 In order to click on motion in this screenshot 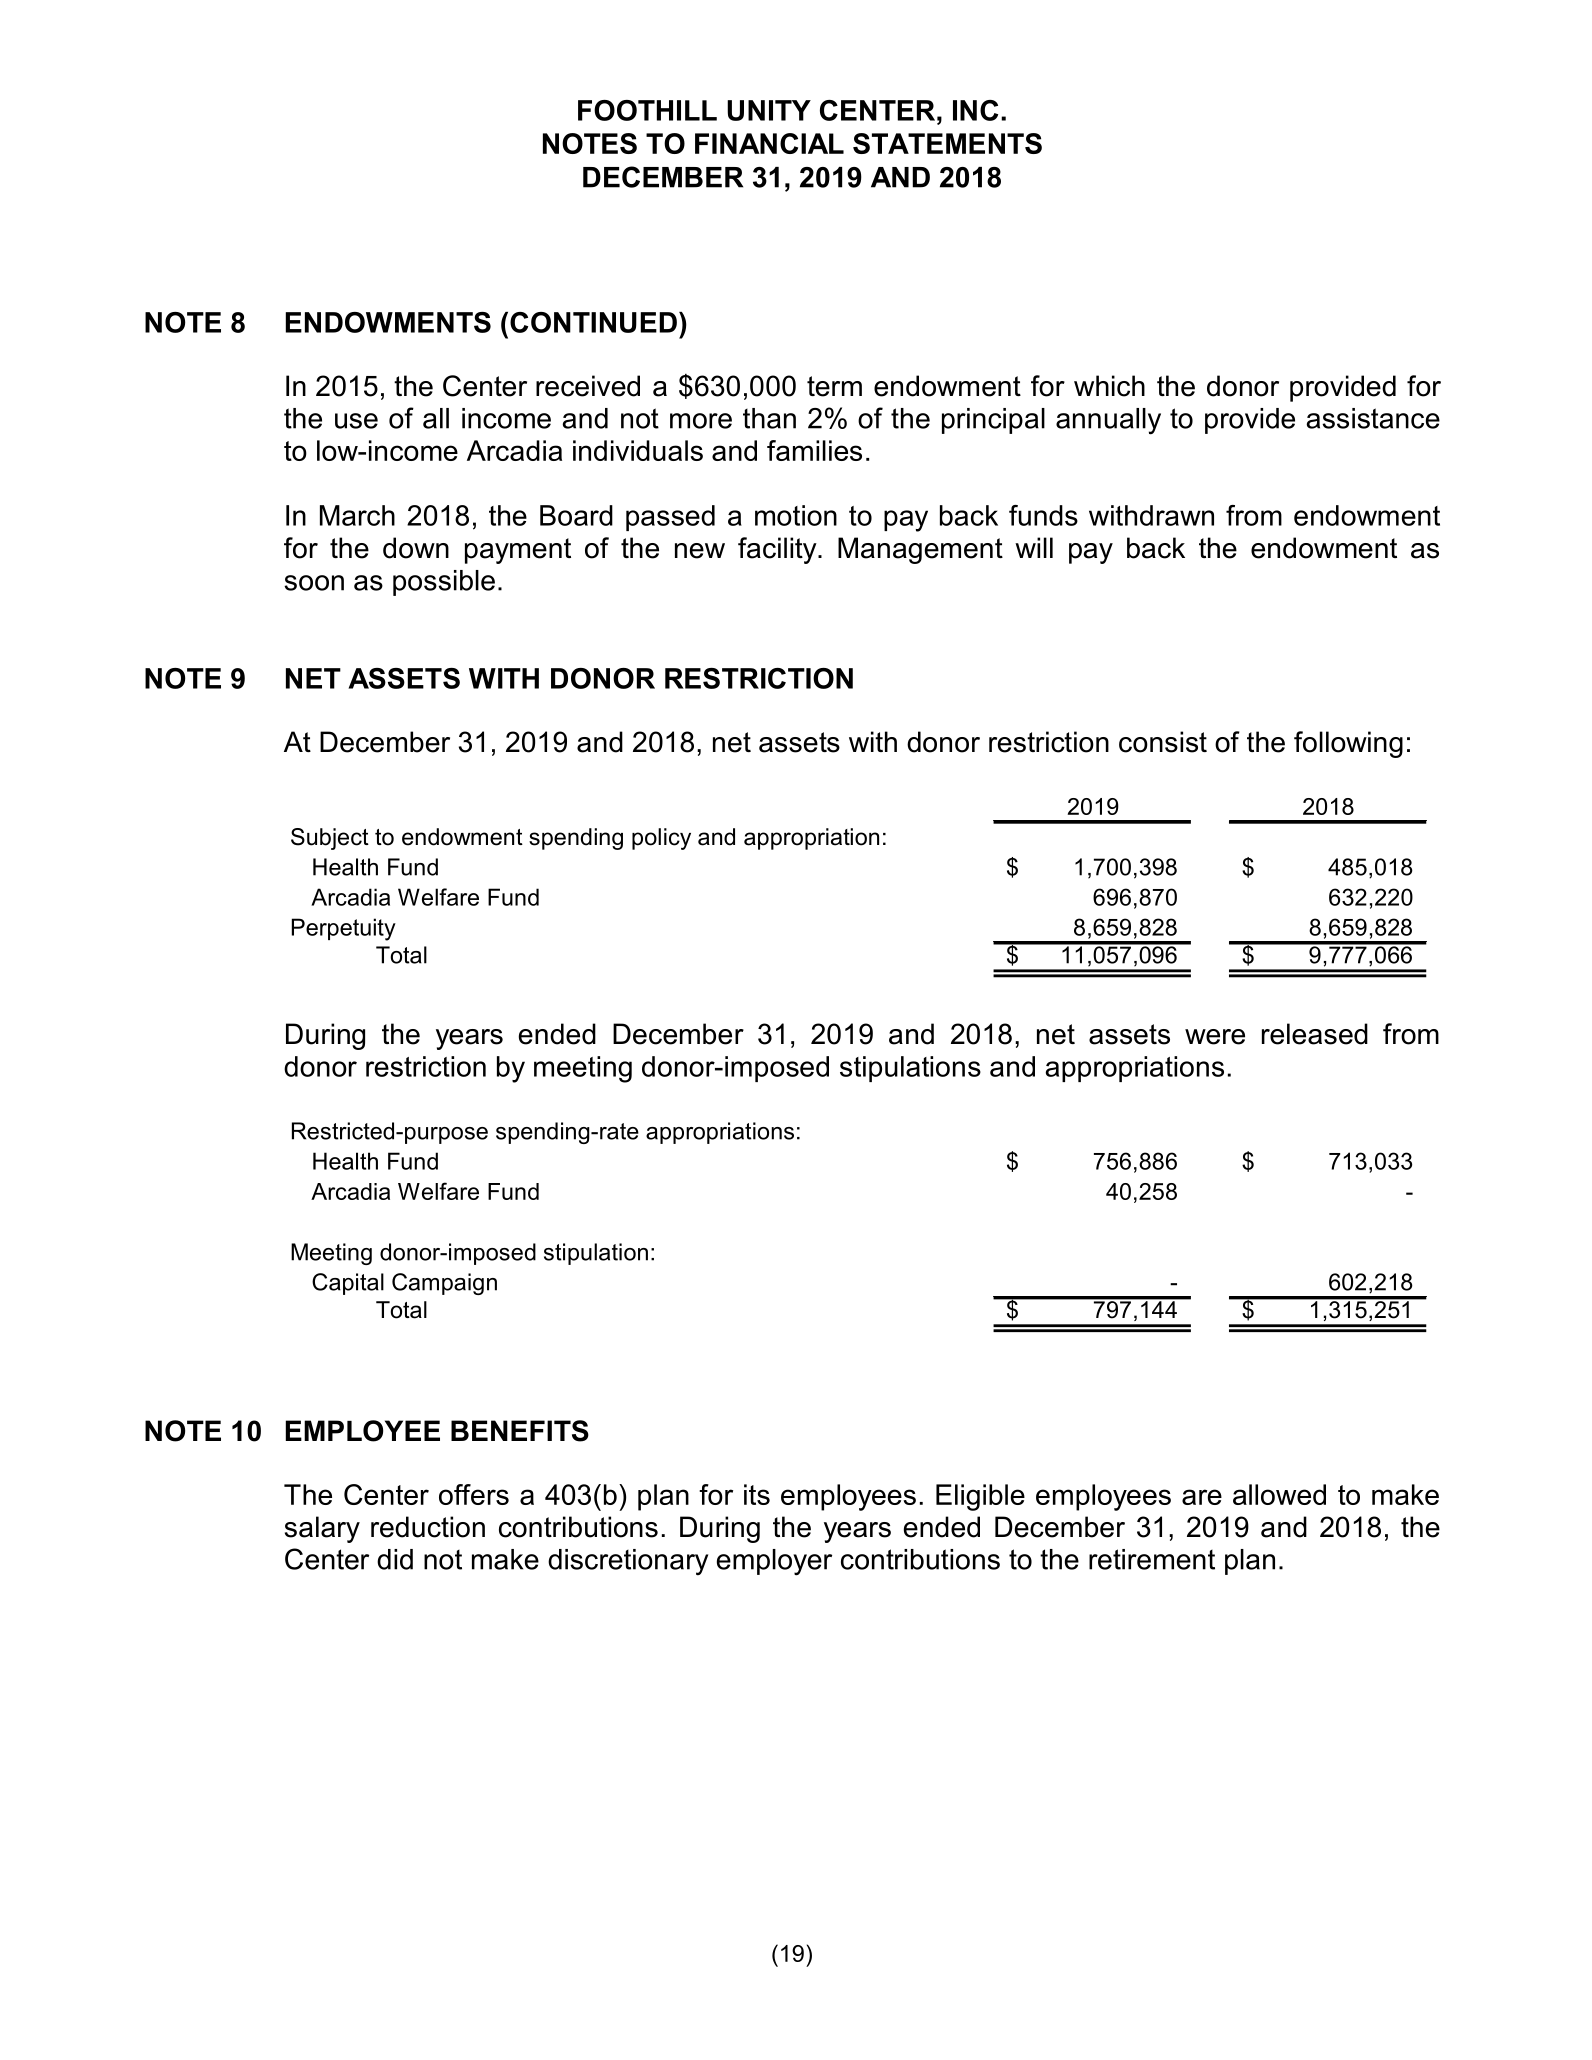, I will do `click(796, 515)`.
